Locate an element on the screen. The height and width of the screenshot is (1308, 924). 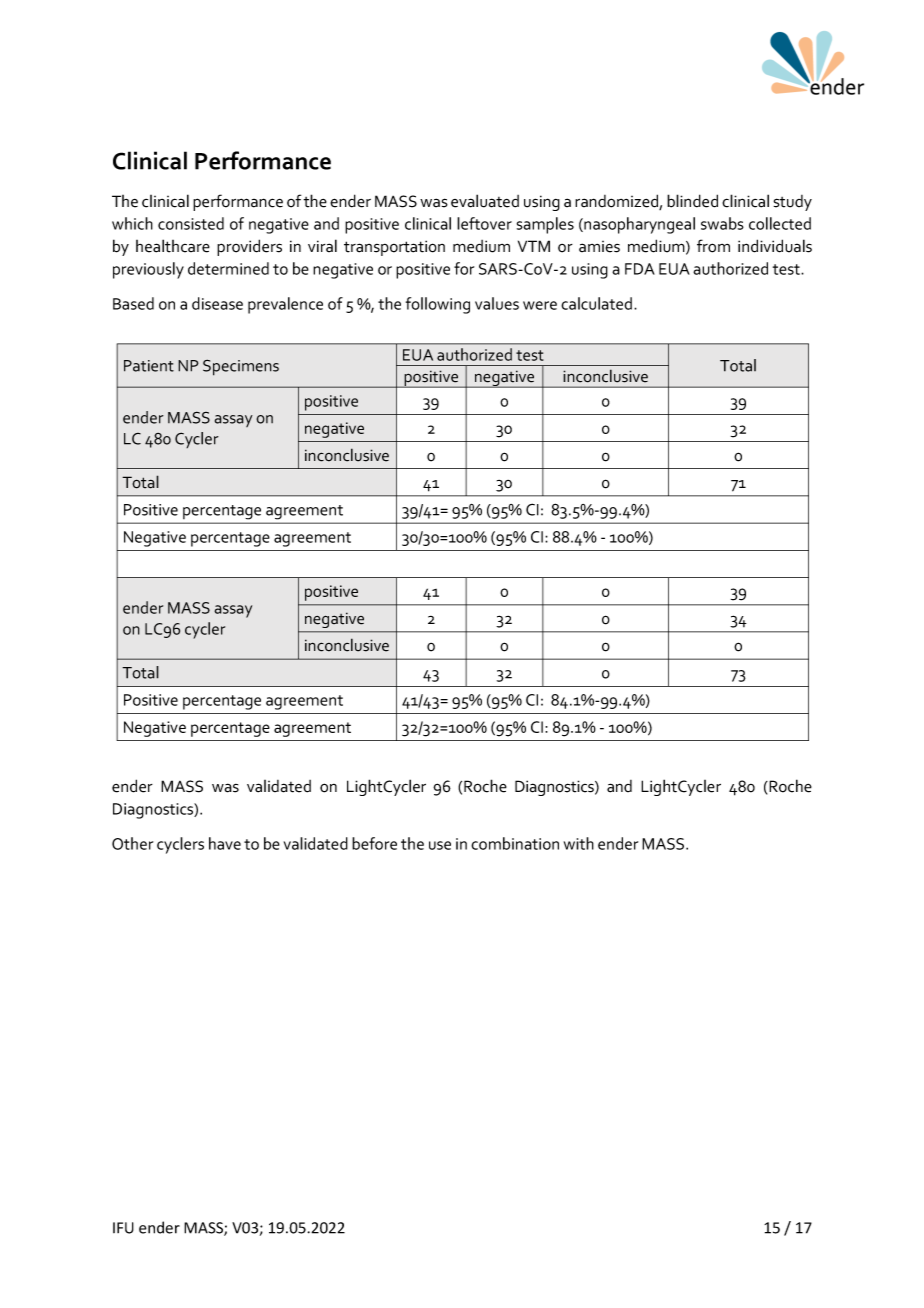
leftover is located at coordinates (484, 223).
